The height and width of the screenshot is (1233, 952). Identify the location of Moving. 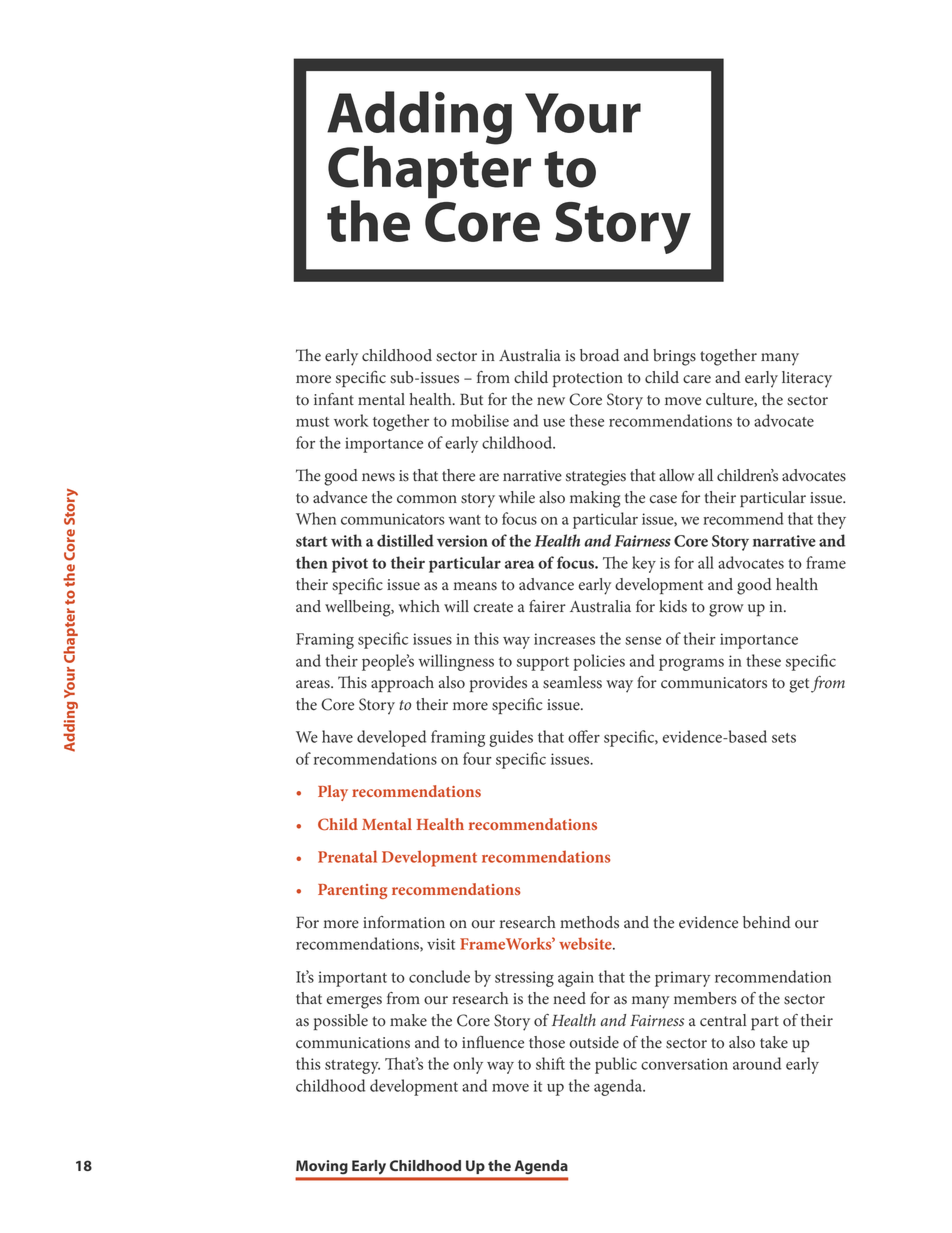
(322, 1167).
